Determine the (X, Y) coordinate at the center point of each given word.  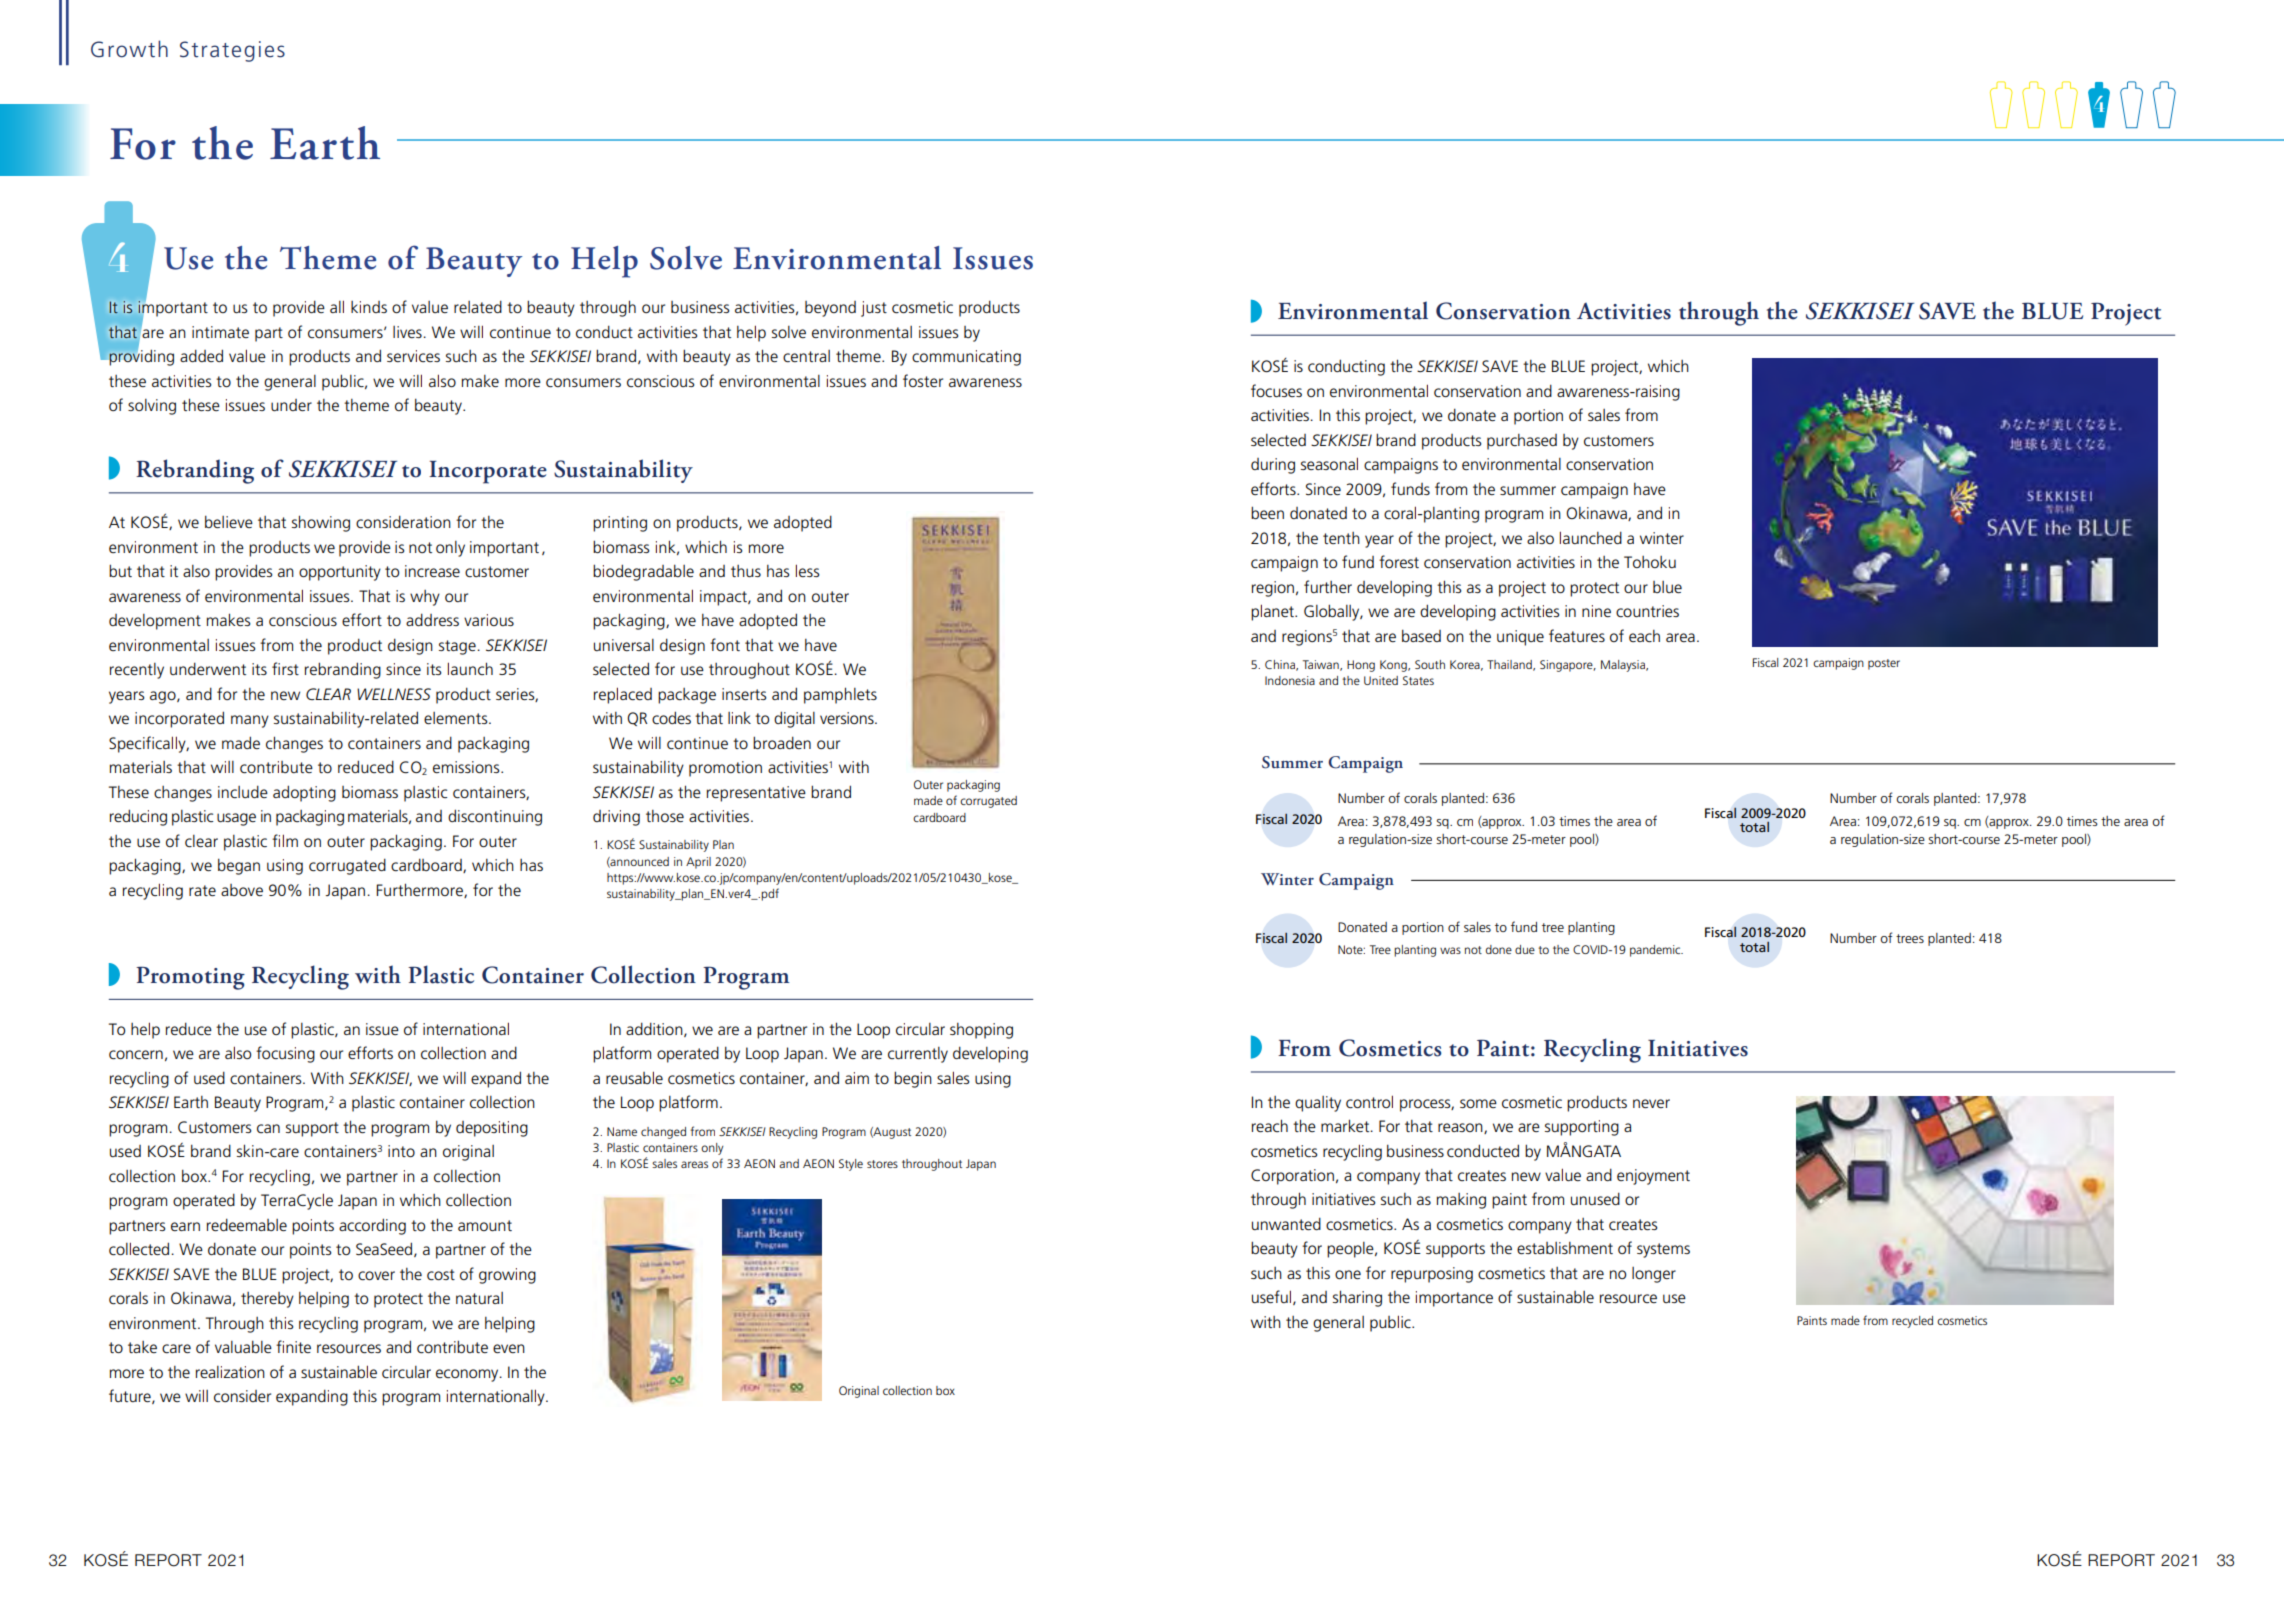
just (874, 309)
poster (1884, 664)
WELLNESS (394, 694)
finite (293, 1346)
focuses (1276, 390)
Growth (129, 49)
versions (848, 718)
